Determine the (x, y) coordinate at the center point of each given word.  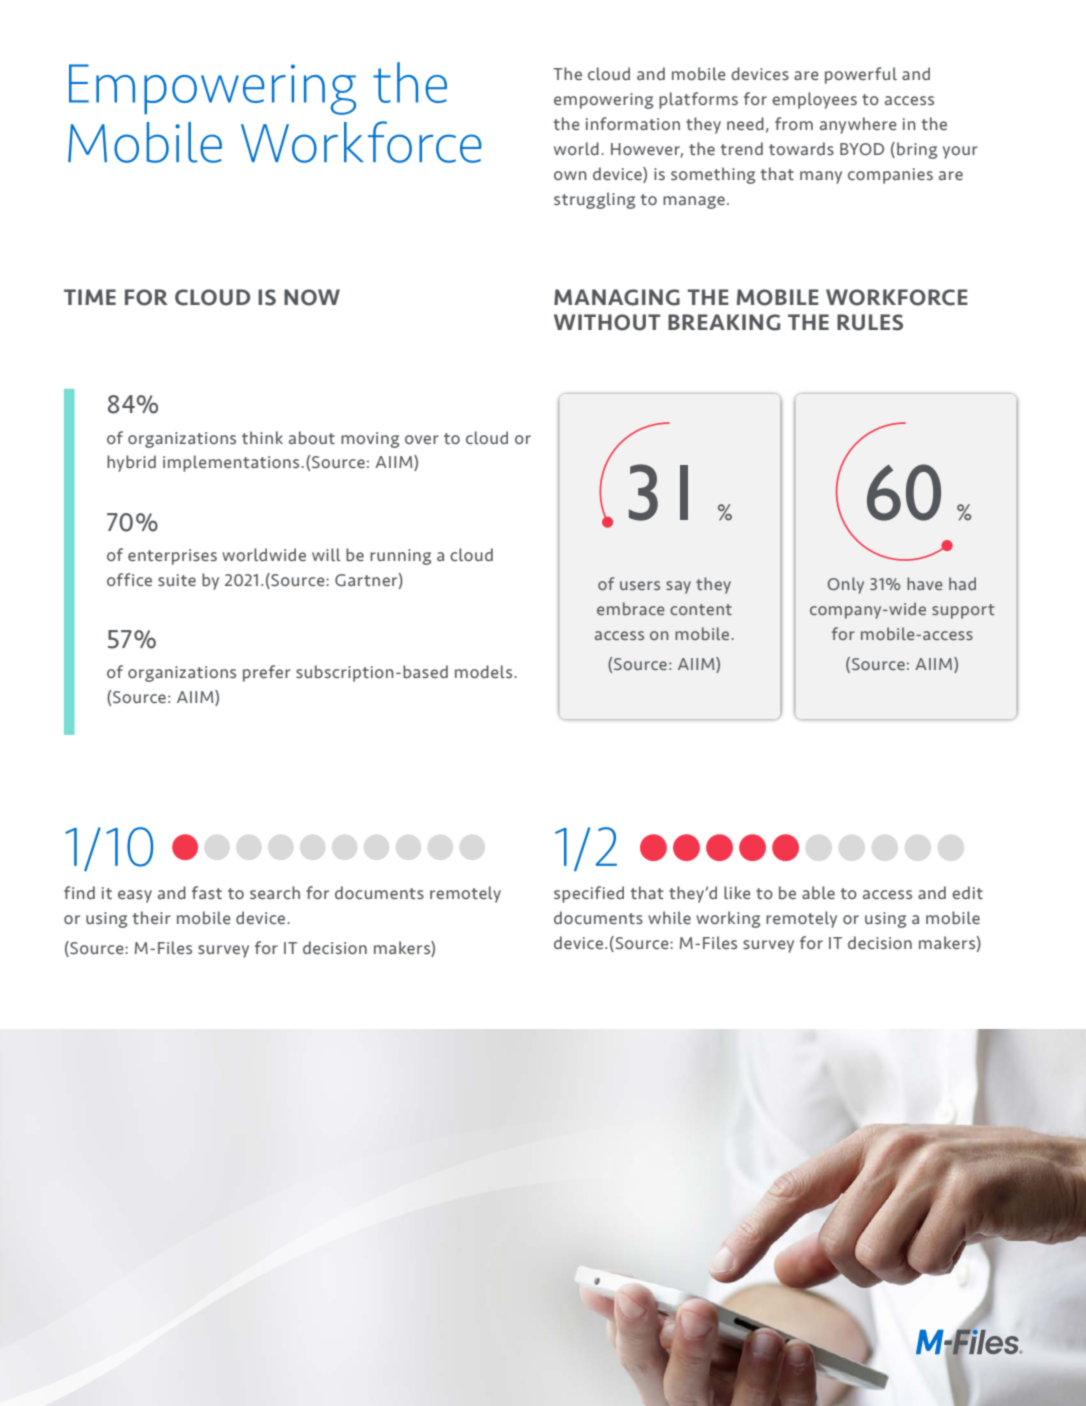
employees (814, 100)
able (818, 892)
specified (589, 894)
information (633, 123)
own (570, 175)
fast (207, 892)
